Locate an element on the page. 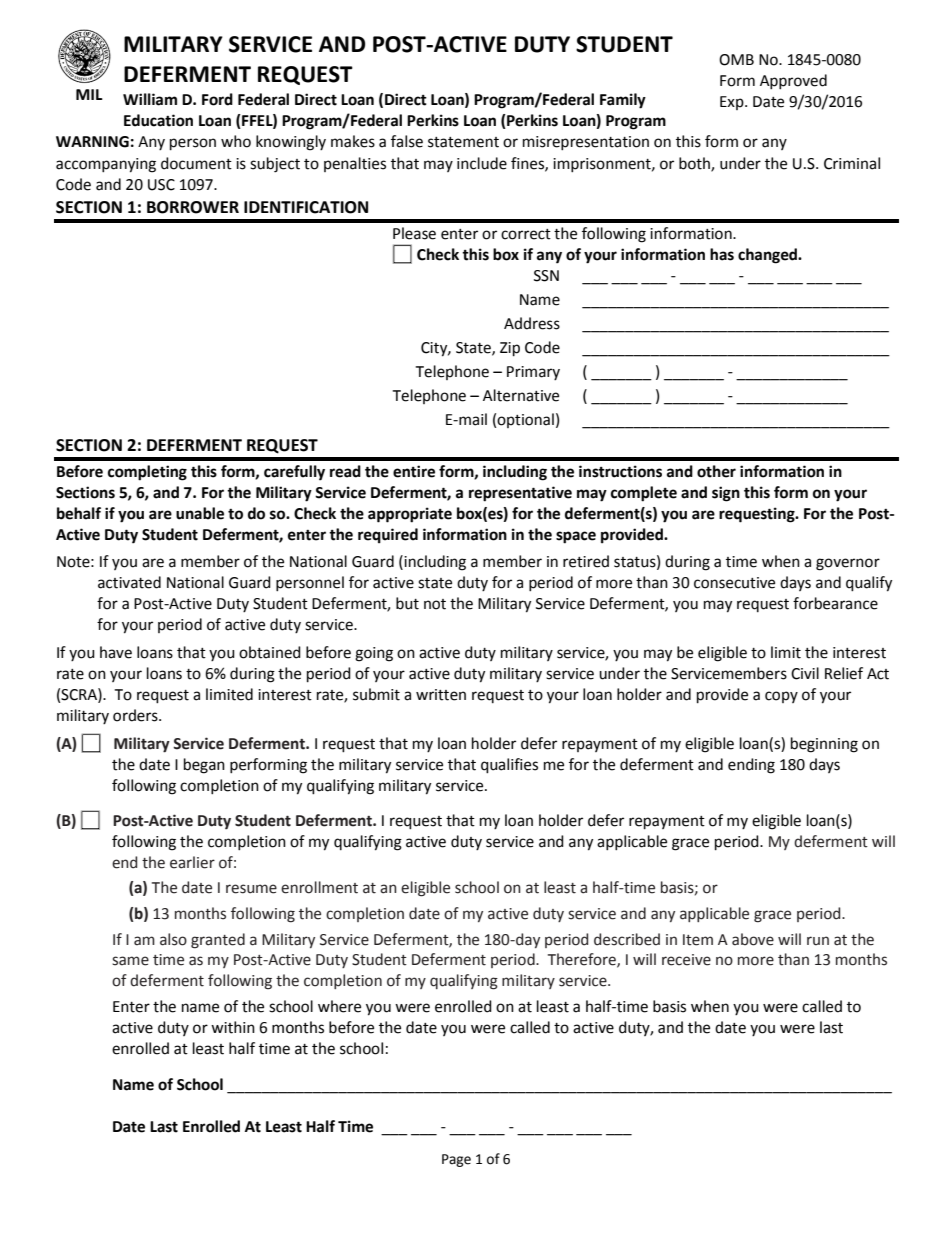  activated is located at coordinates (129, 582).
